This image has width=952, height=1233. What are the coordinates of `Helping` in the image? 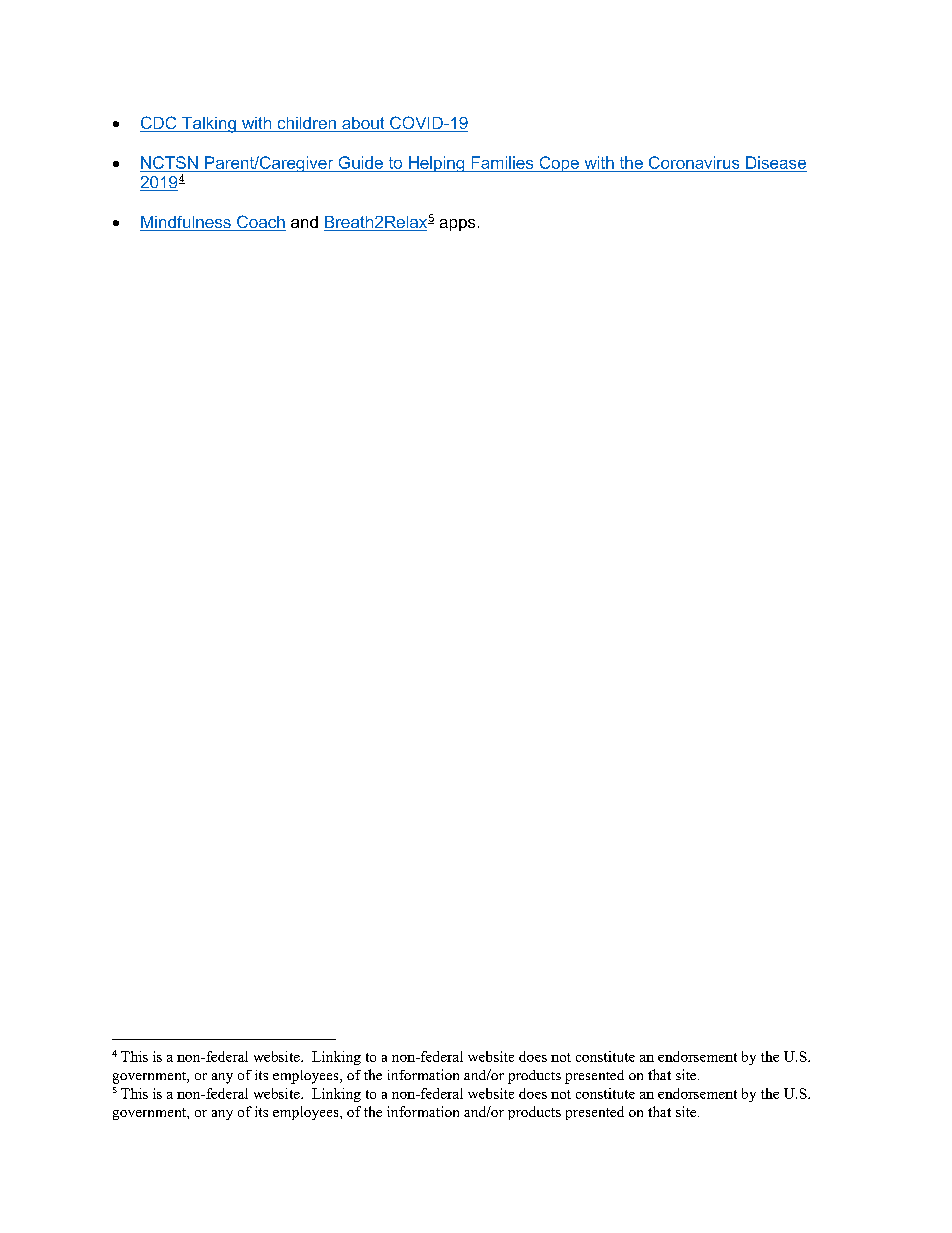 It's located at (436, 164).
